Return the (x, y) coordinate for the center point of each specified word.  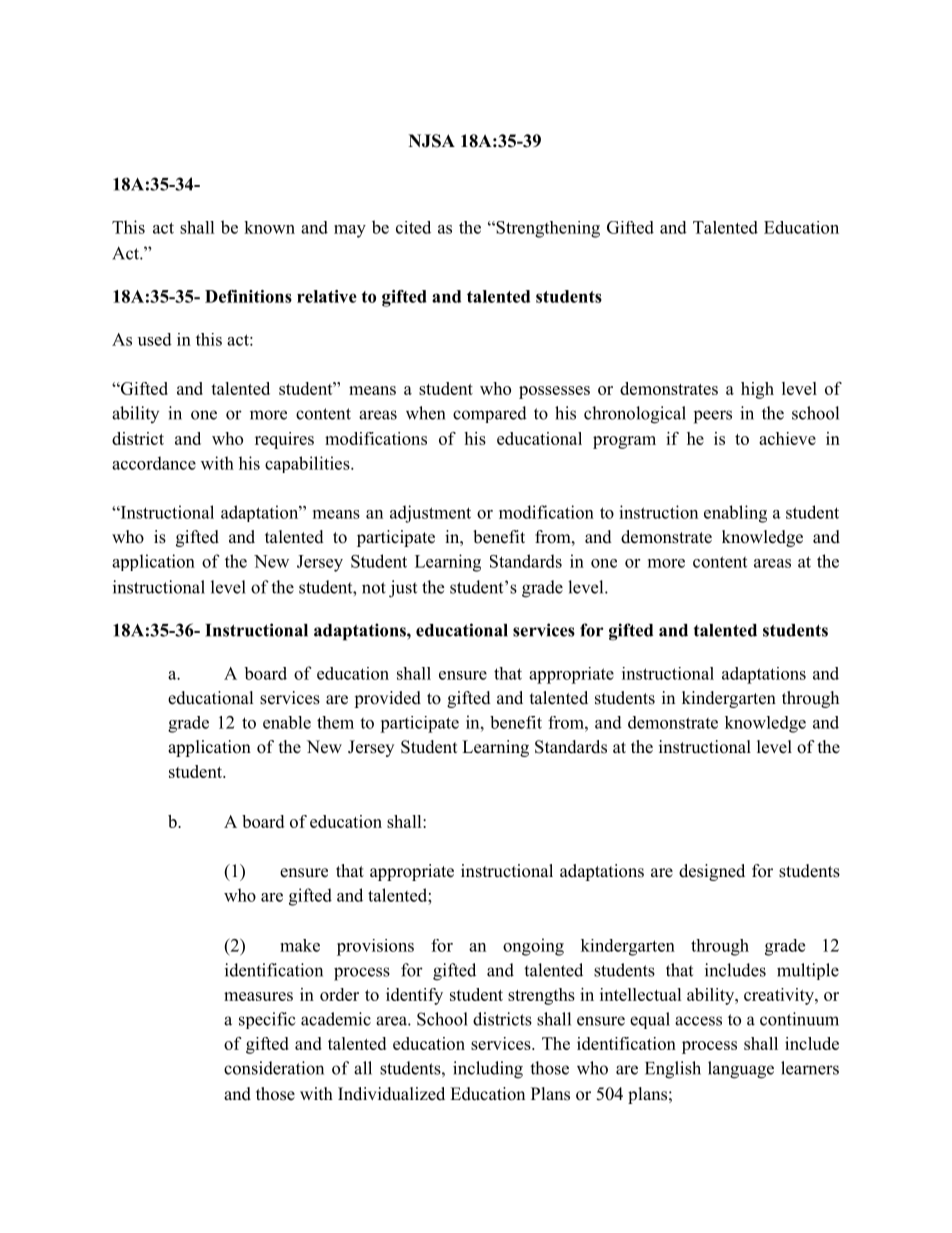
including (488, 1070)
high (757, 390)
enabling (735, 514)
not (374, 588)
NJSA (432, 141)
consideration (274, 1068)
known (269, 227)
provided (387, 699)
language (741, 1070)
